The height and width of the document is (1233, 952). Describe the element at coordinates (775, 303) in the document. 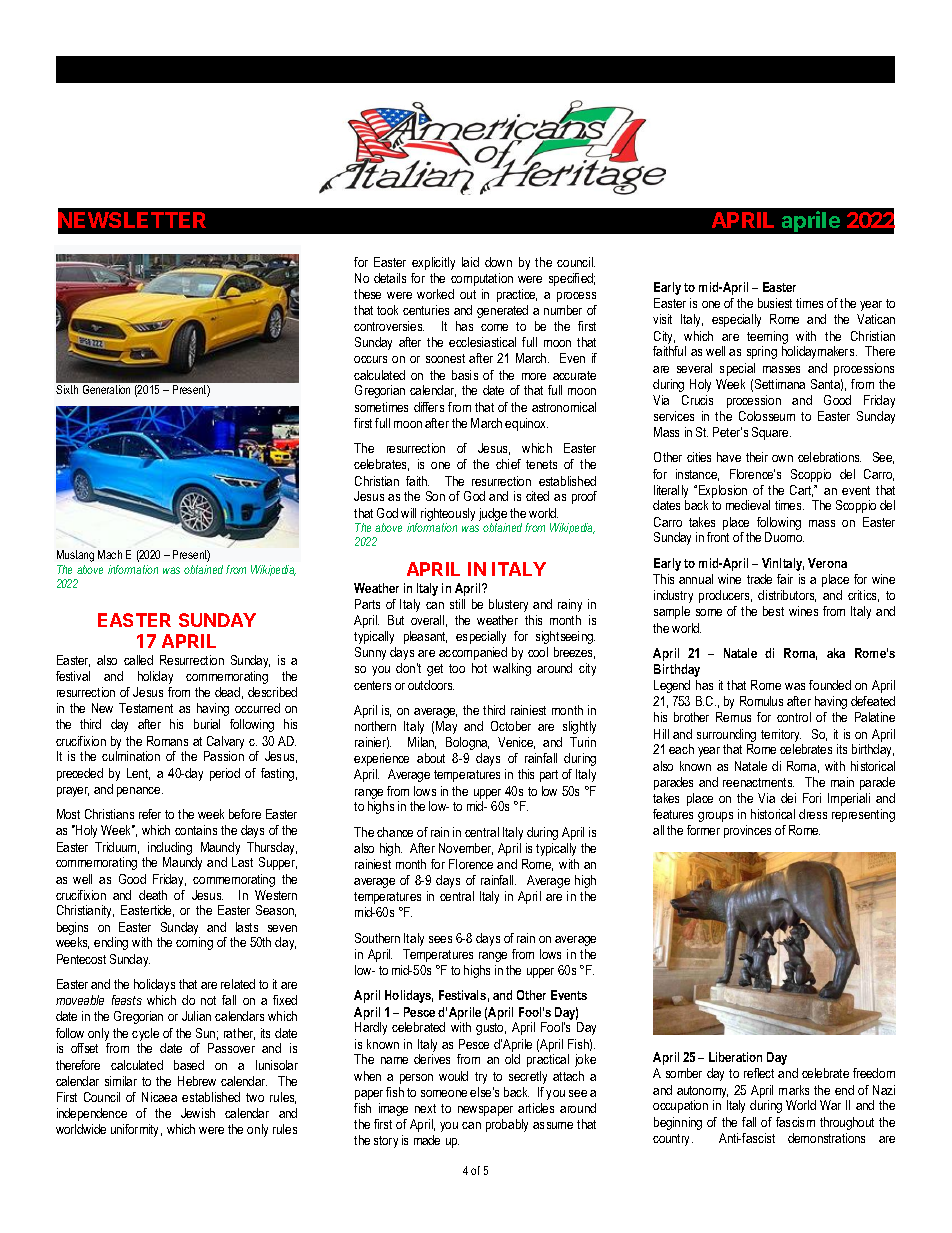

I see `busiest` at that location.
